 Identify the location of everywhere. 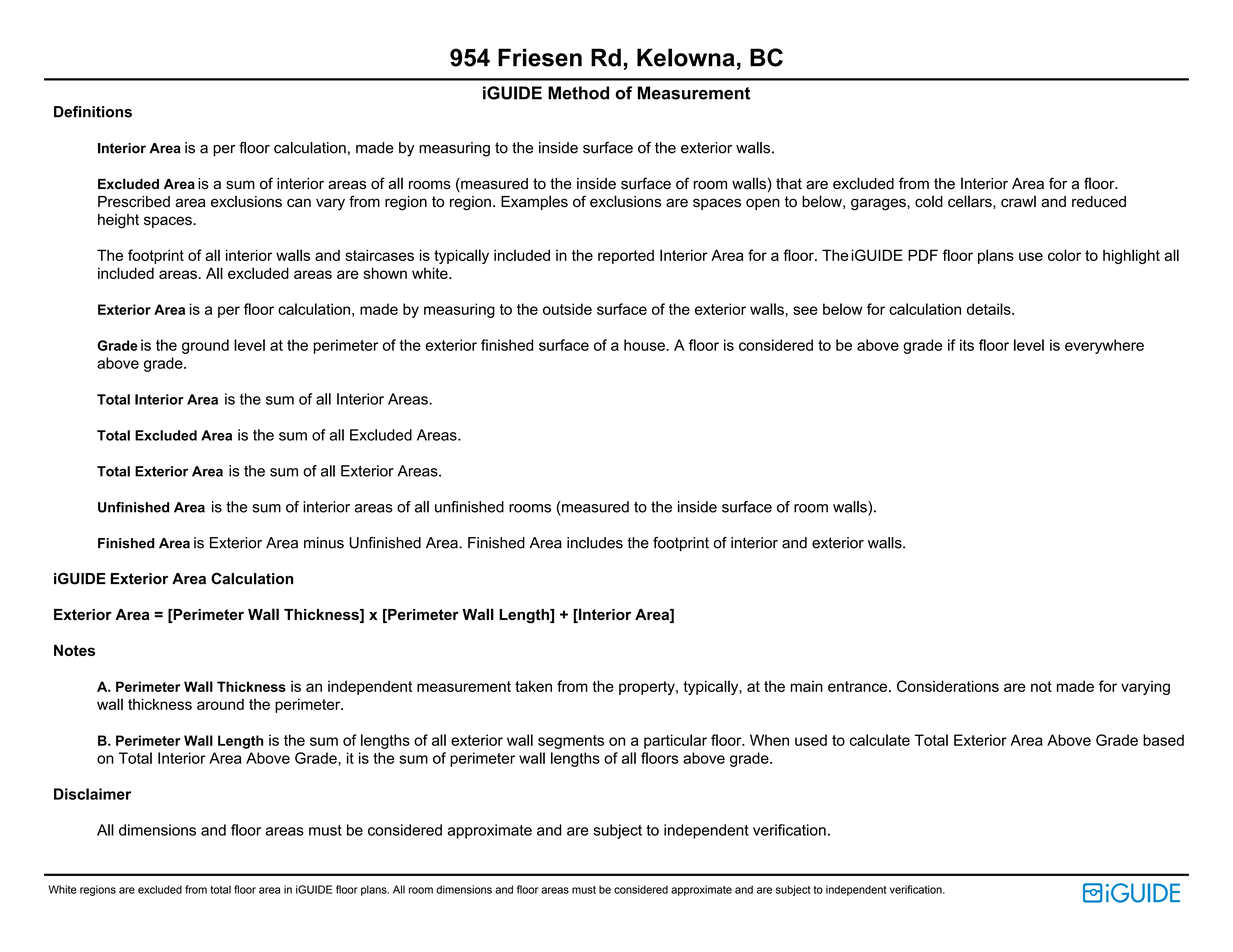
(1104, 346).
